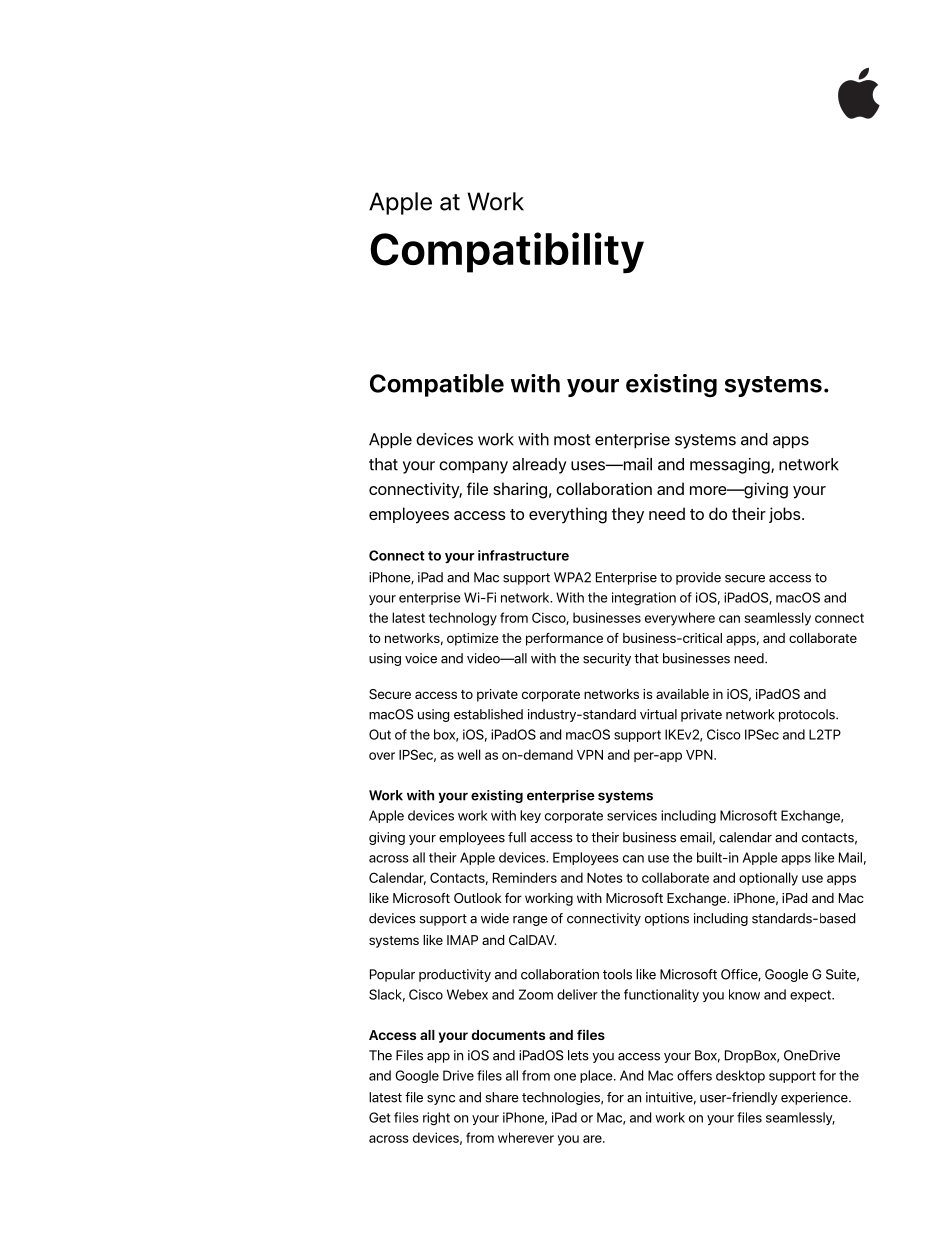 The width and height of the screenshot is (952, 1233). I want to click on Compatibility, so click(507, 253).
